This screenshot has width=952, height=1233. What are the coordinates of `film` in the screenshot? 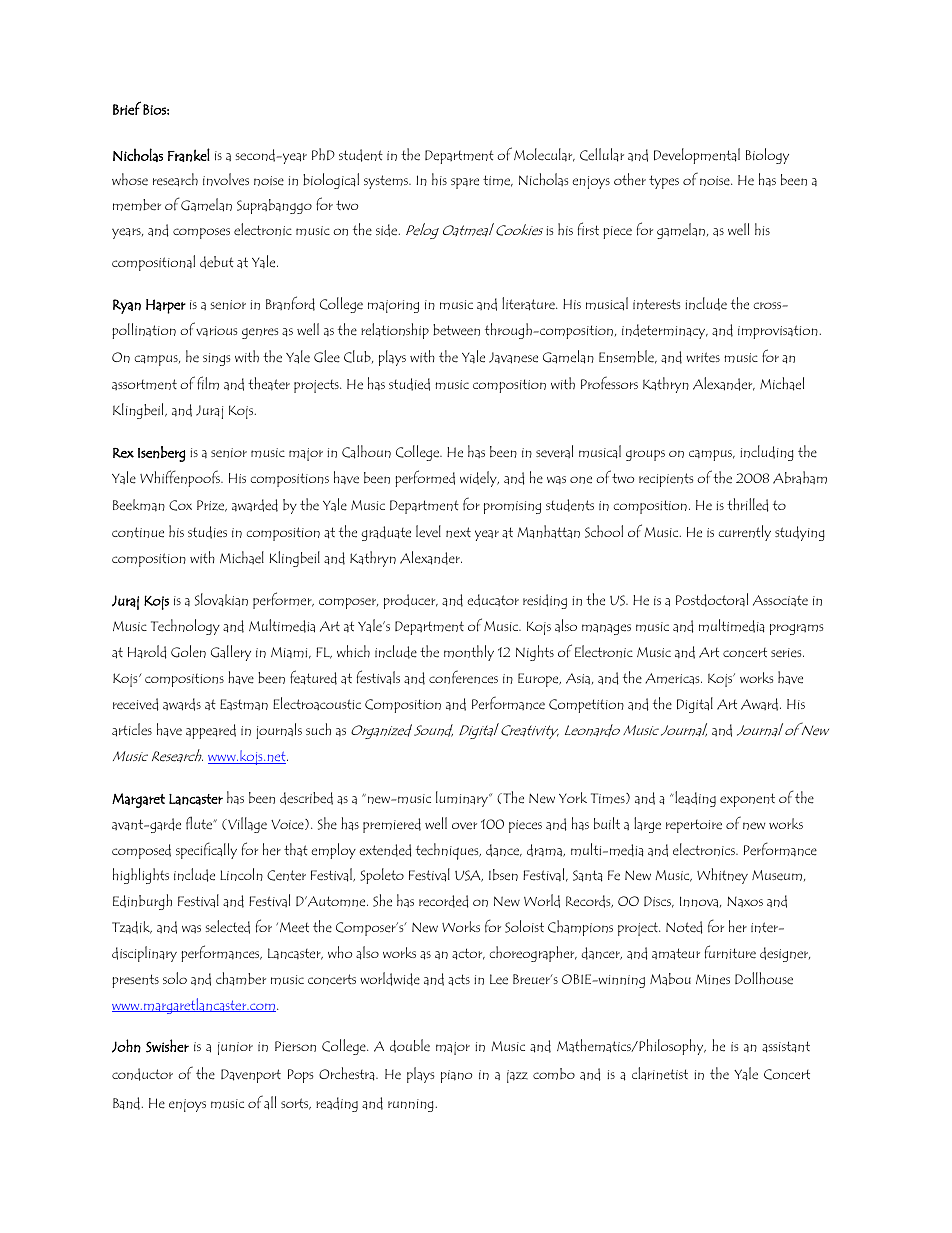 It's located at (208, 383).
